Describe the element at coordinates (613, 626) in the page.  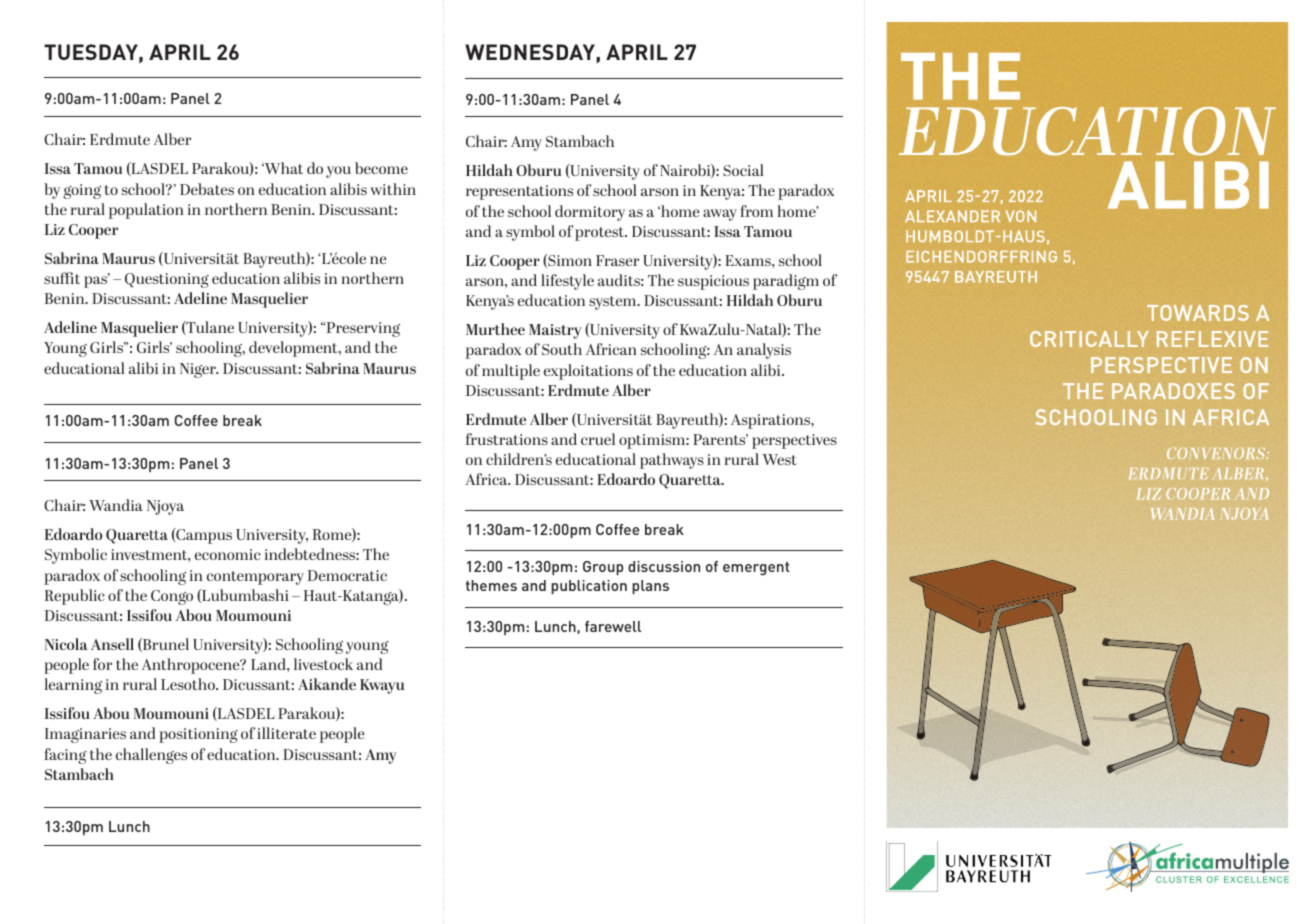
I see `farewell` at that location.
